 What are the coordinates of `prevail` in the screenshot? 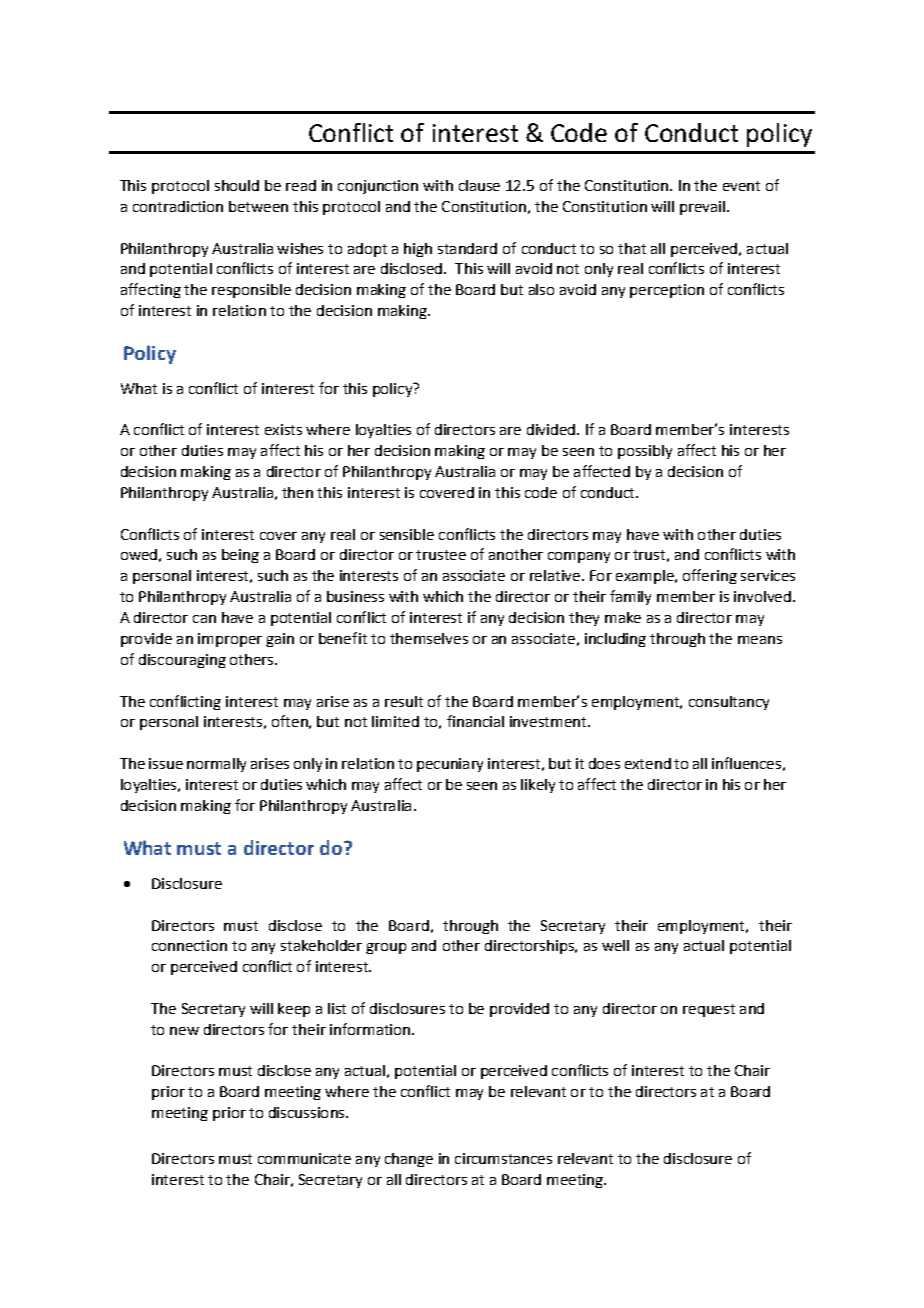 It's located at (702, 208).
